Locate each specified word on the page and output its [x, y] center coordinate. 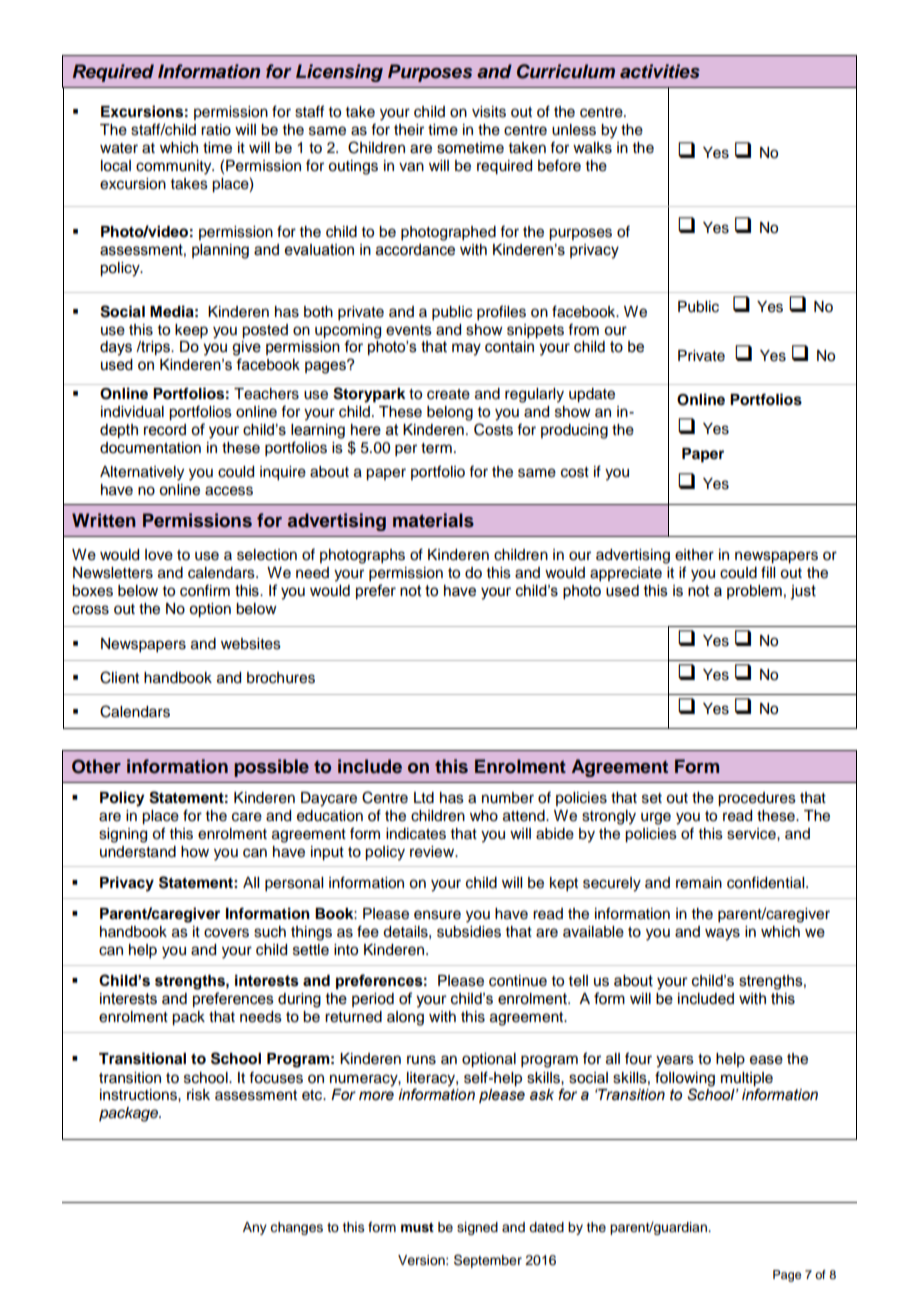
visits [489, 112]
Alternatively [142, 473]
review [433, 852]
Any [255, 1228]
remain [699, 883]
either [694, 555]
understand [138, 852]
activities [660, 71]
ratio [216, 130]
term [436, 448]
